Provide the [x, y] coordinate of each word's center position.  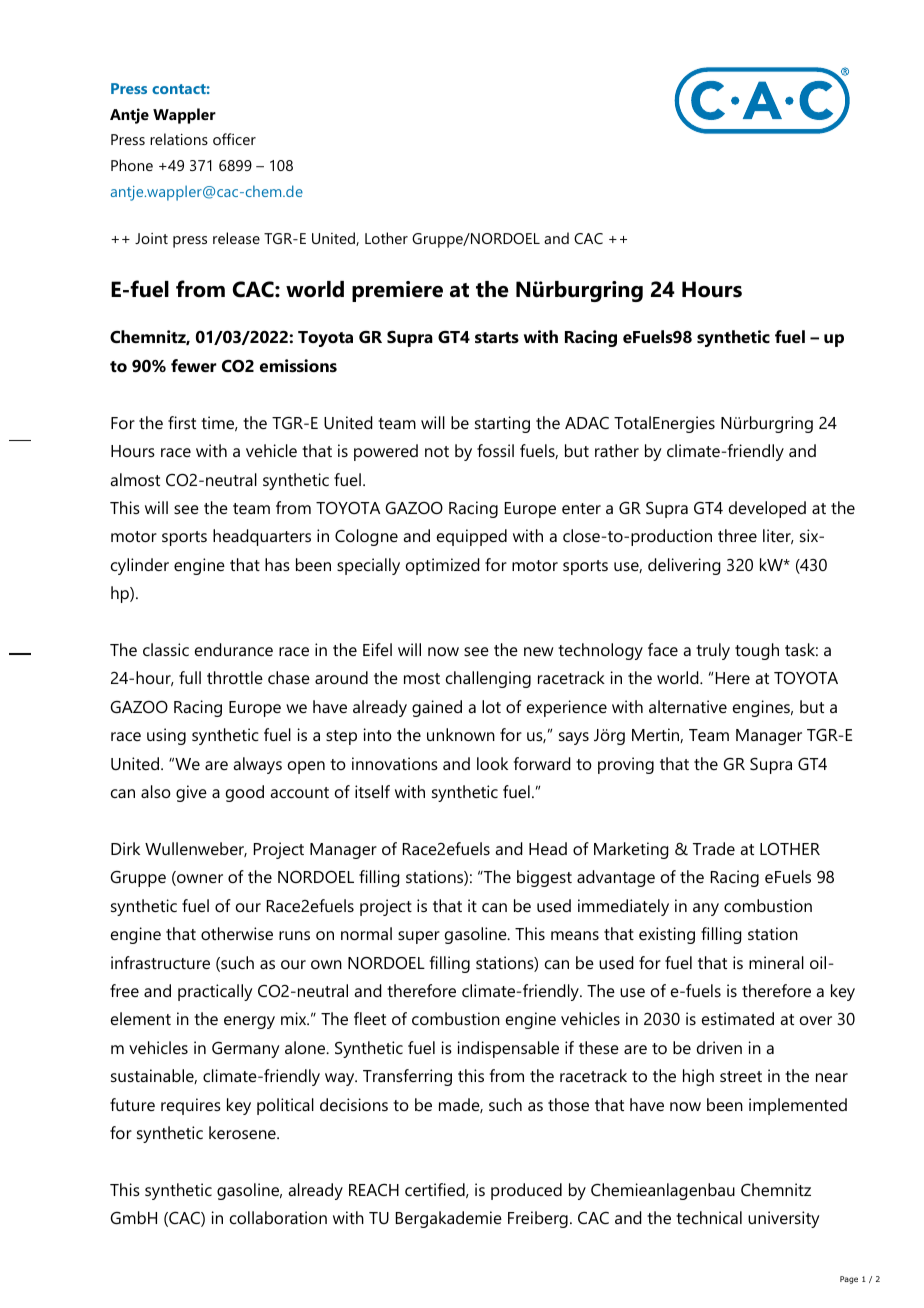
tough [757, 651]
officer [234, 139]
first [182, 422]
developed [767, 509]
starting [502, 424]
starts [497, 337]
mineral [776, 962]
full [190, 677]
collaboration [278, 1217]
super [419, 937]
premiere [397, 291]
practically [215, 992]
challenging [488, 679]
